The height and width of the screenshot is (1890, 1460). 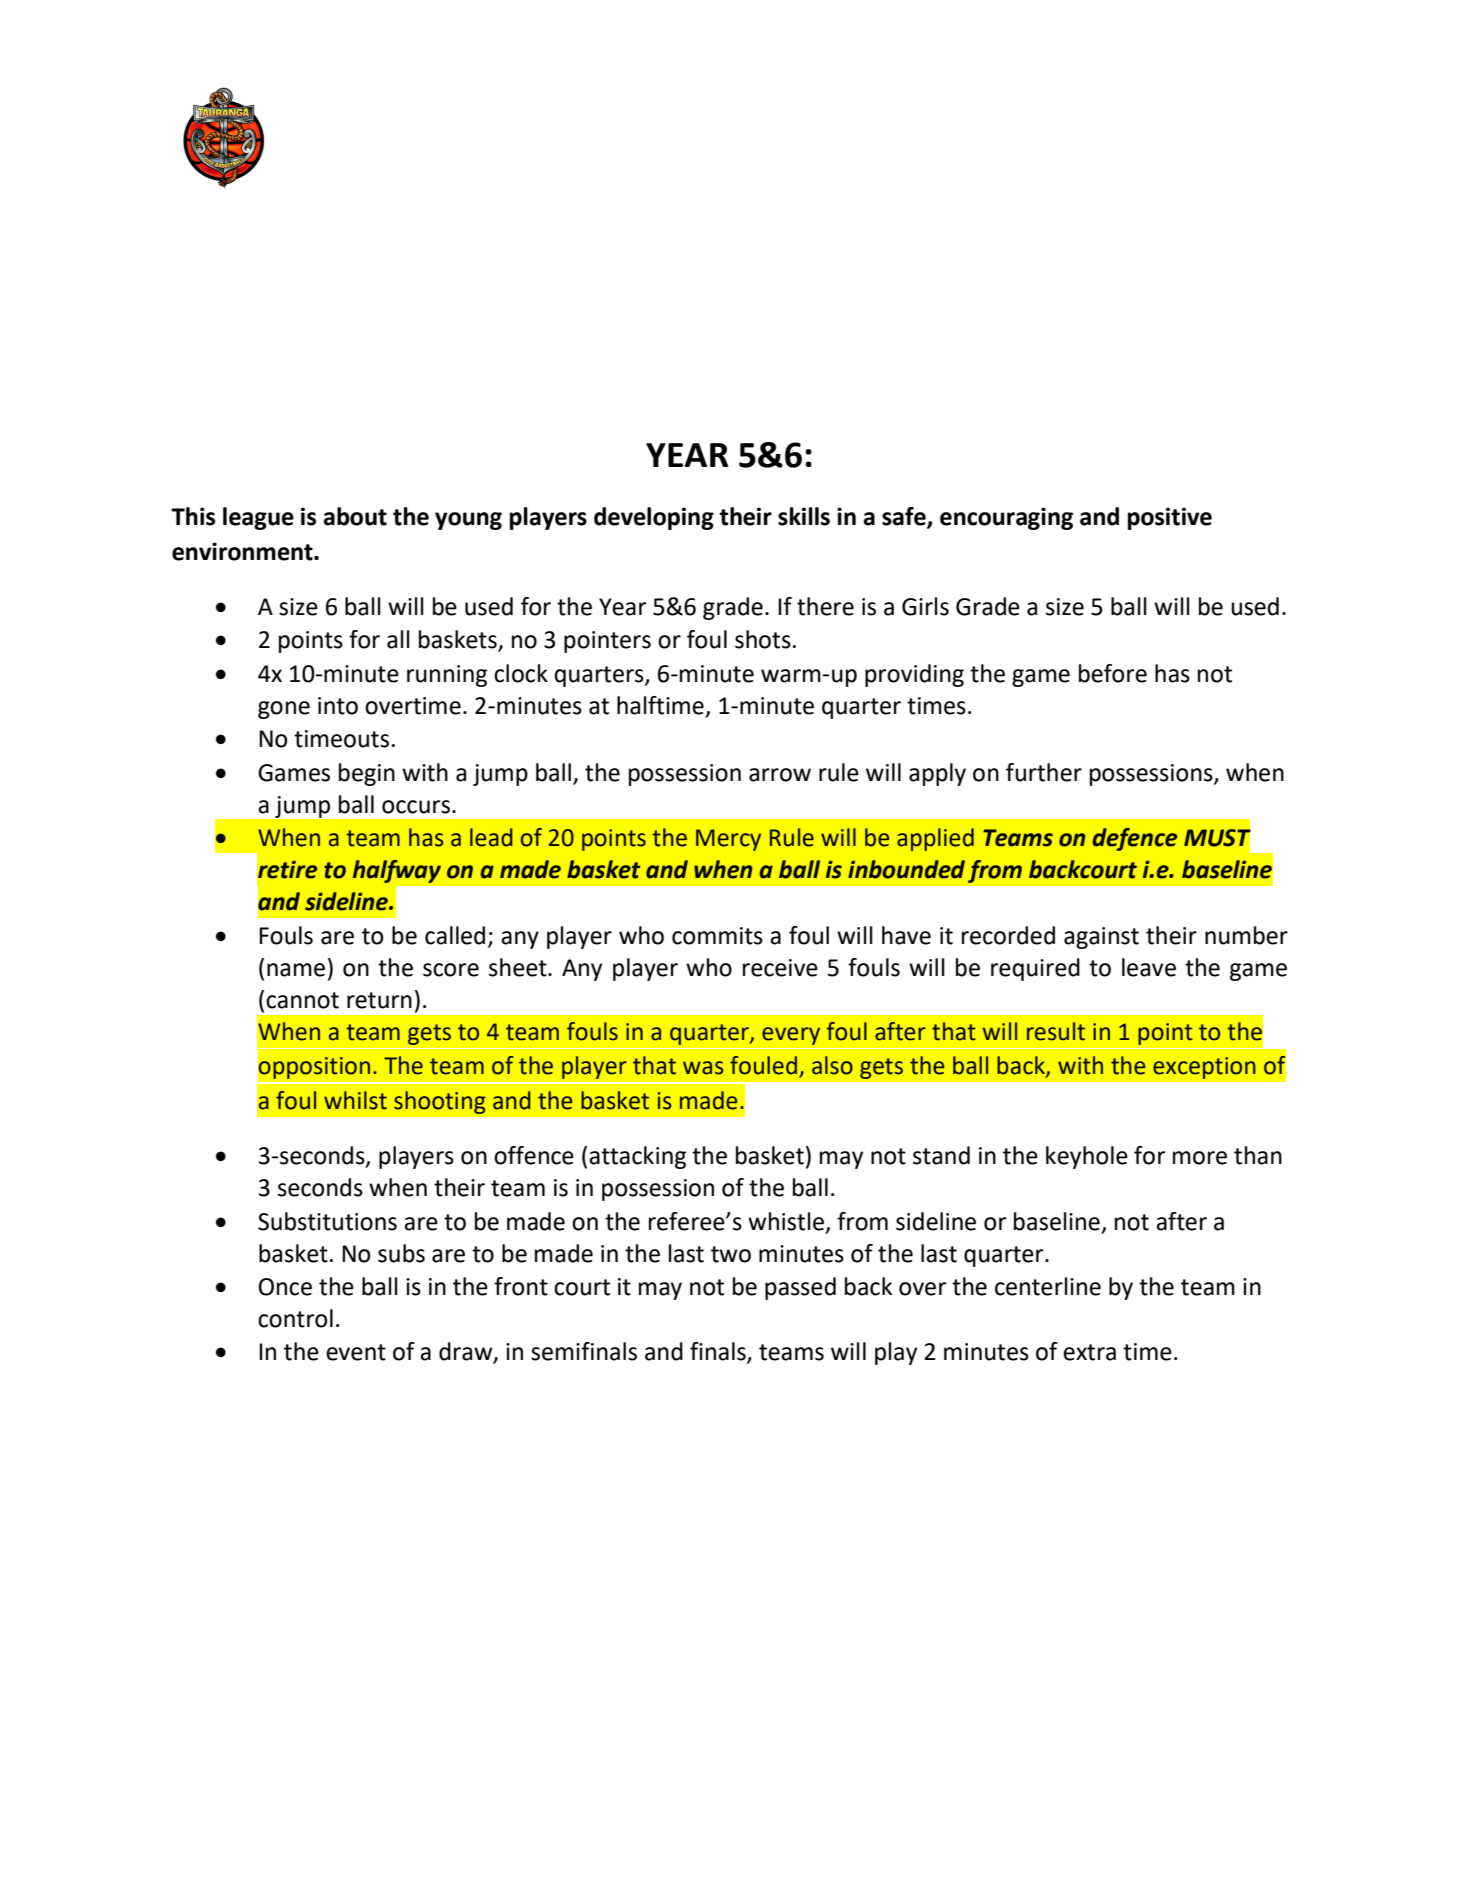 I want to click on control, so click(x=295, y=1318).
